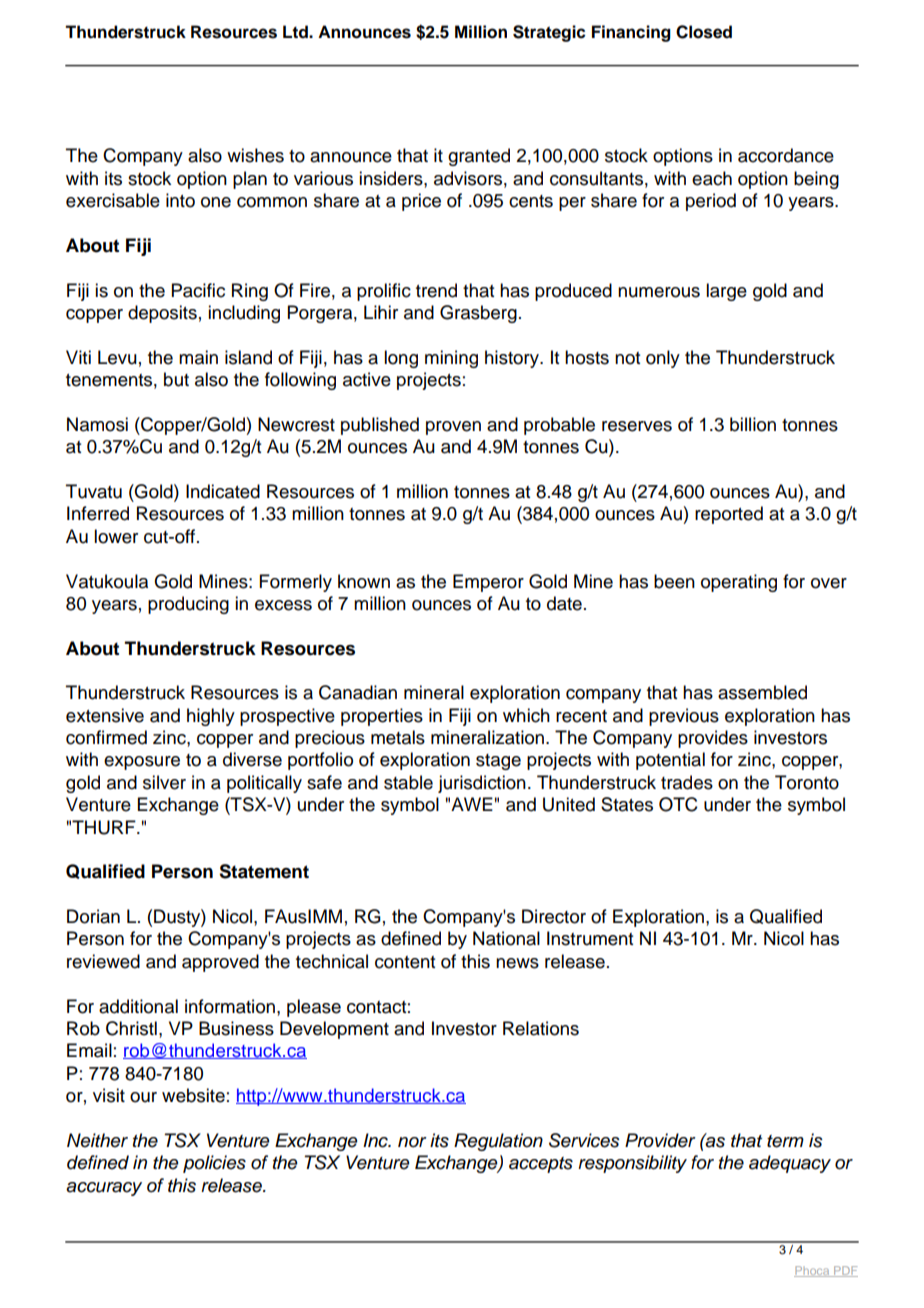 Image resolution: width=924 pixels, height=1308 pixels. I want to click on Indicated, so click(223, 491).
